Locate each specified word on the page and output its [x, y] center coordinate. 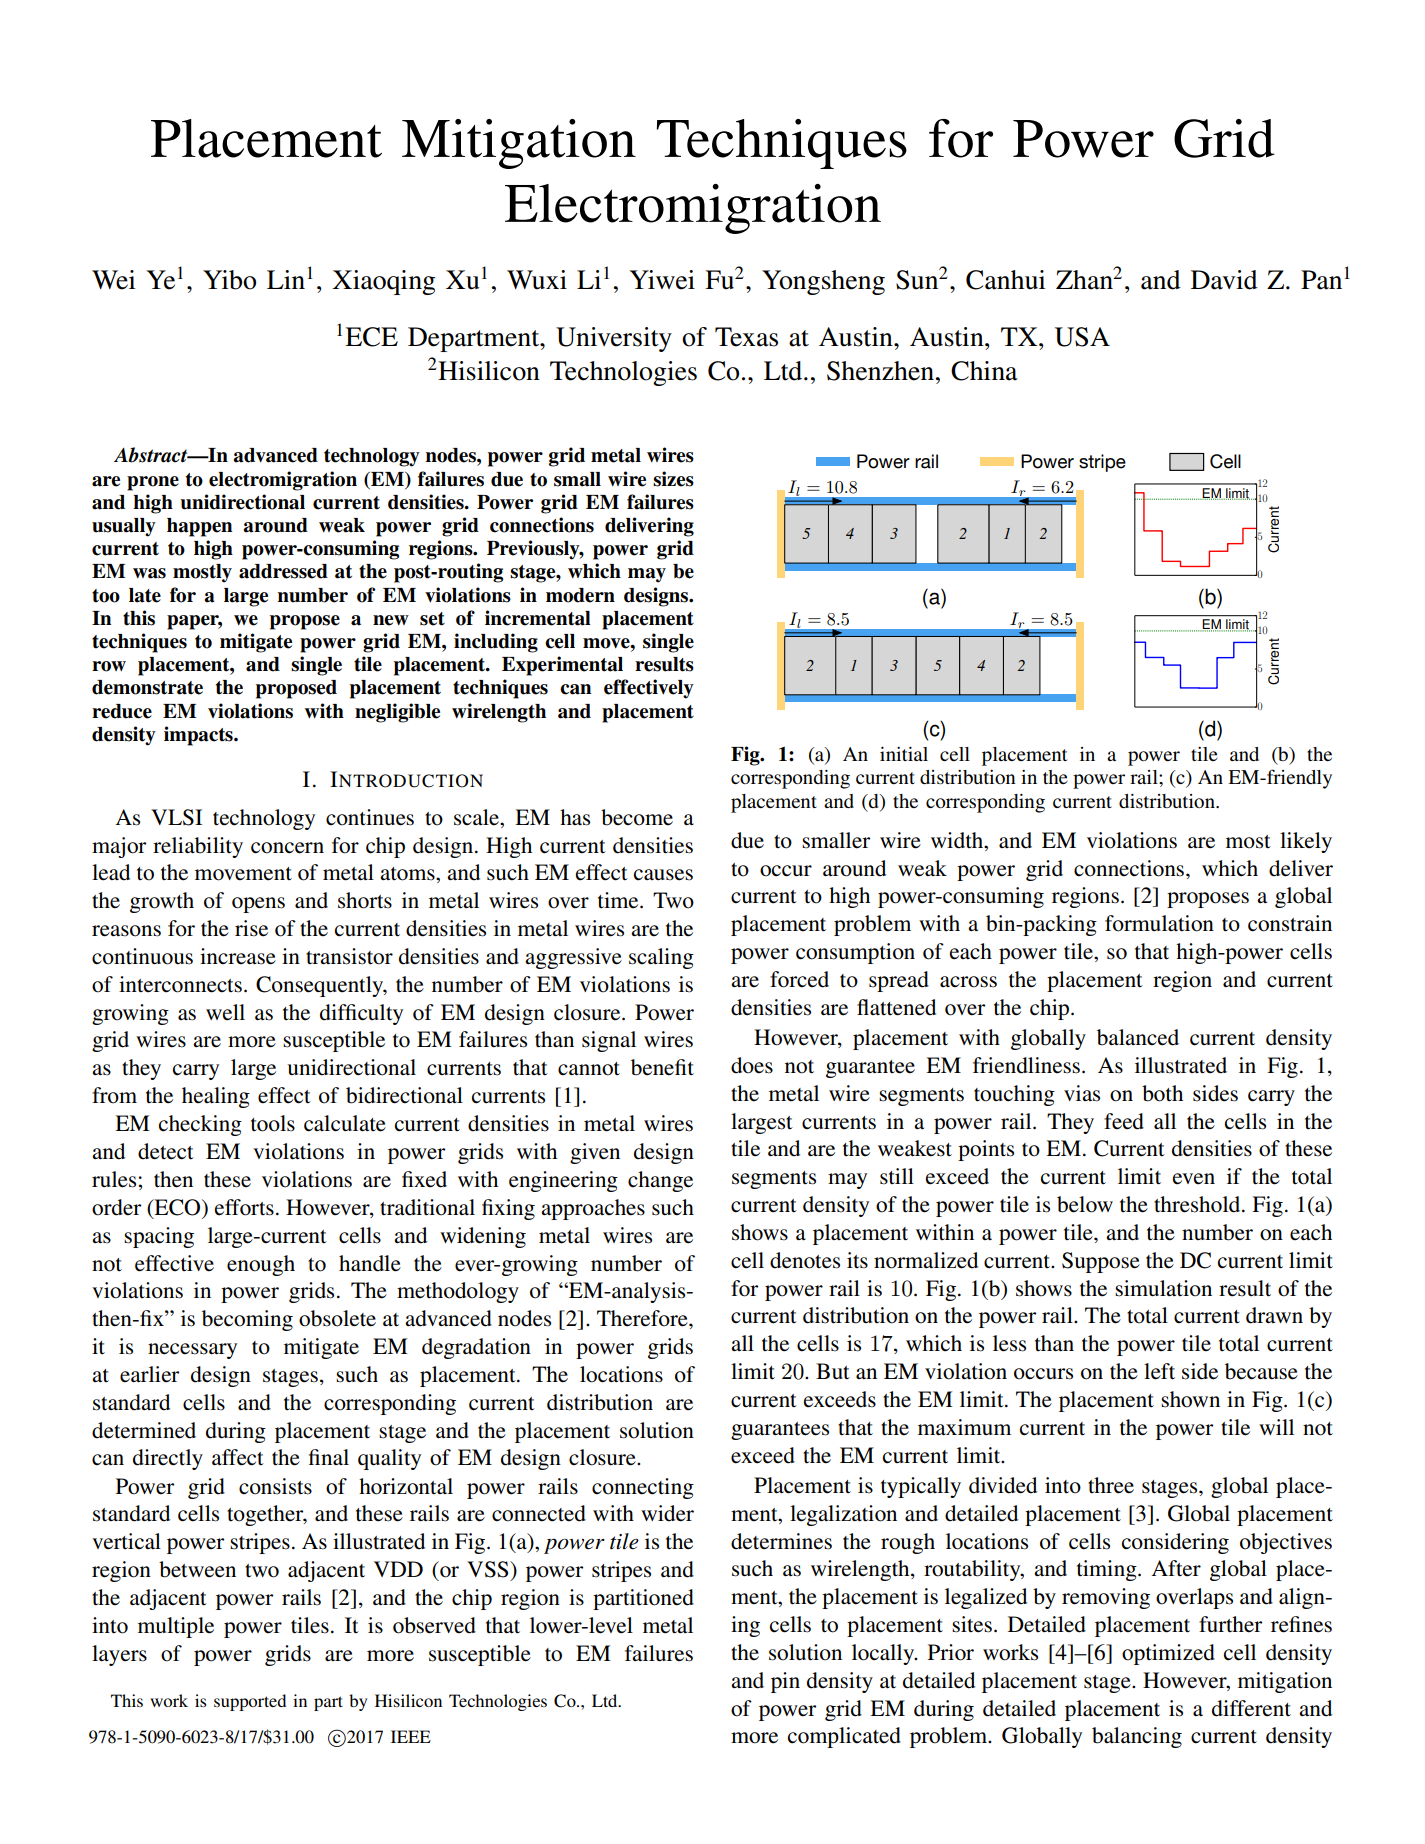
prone [153, 483]
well [225, 1012]
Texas [746, 337]
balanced [1138, 1037]
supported [250, 1702]
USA [1082, 337]
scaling [661, 958]
